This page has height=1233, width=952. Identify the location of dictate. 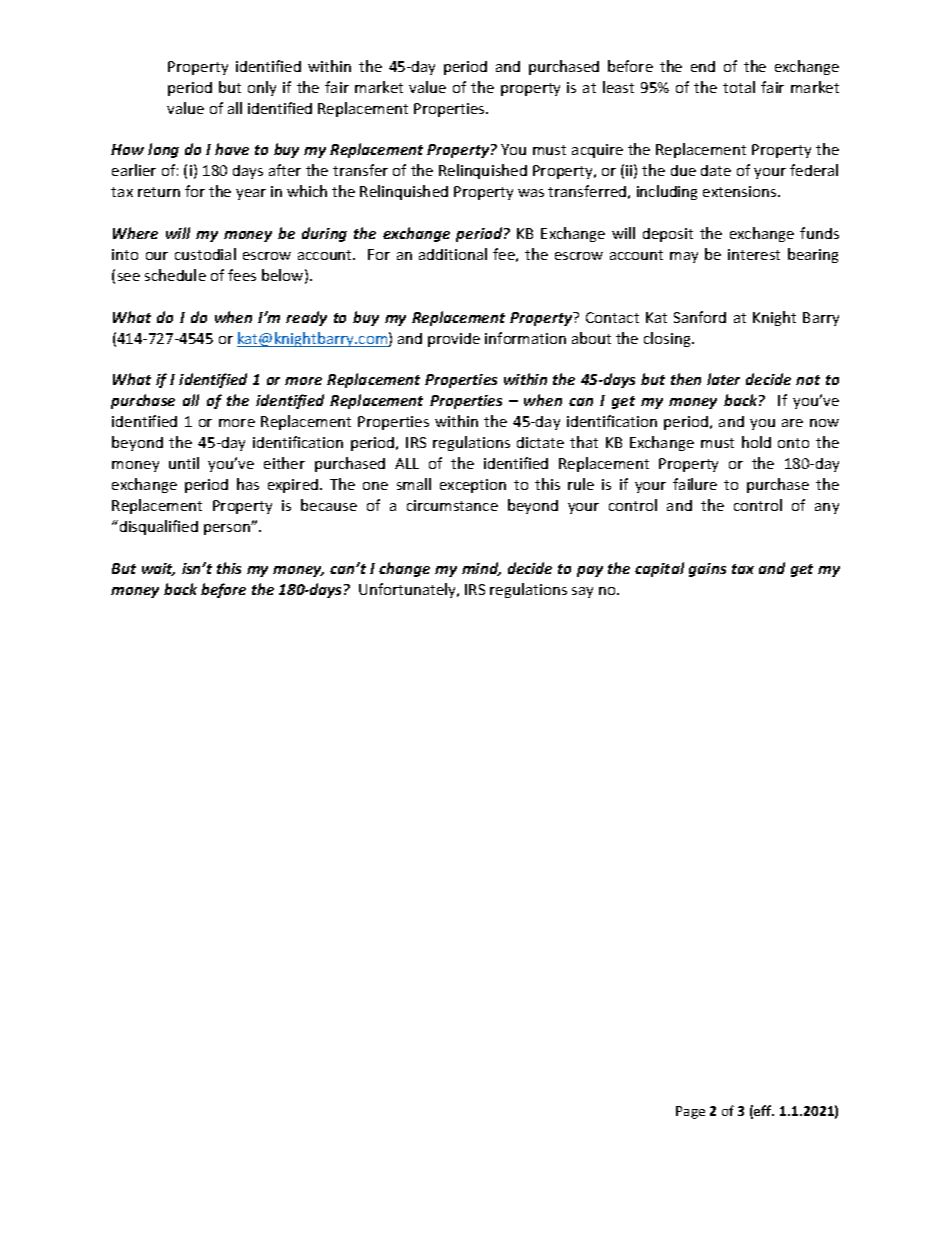
(540, 442).
